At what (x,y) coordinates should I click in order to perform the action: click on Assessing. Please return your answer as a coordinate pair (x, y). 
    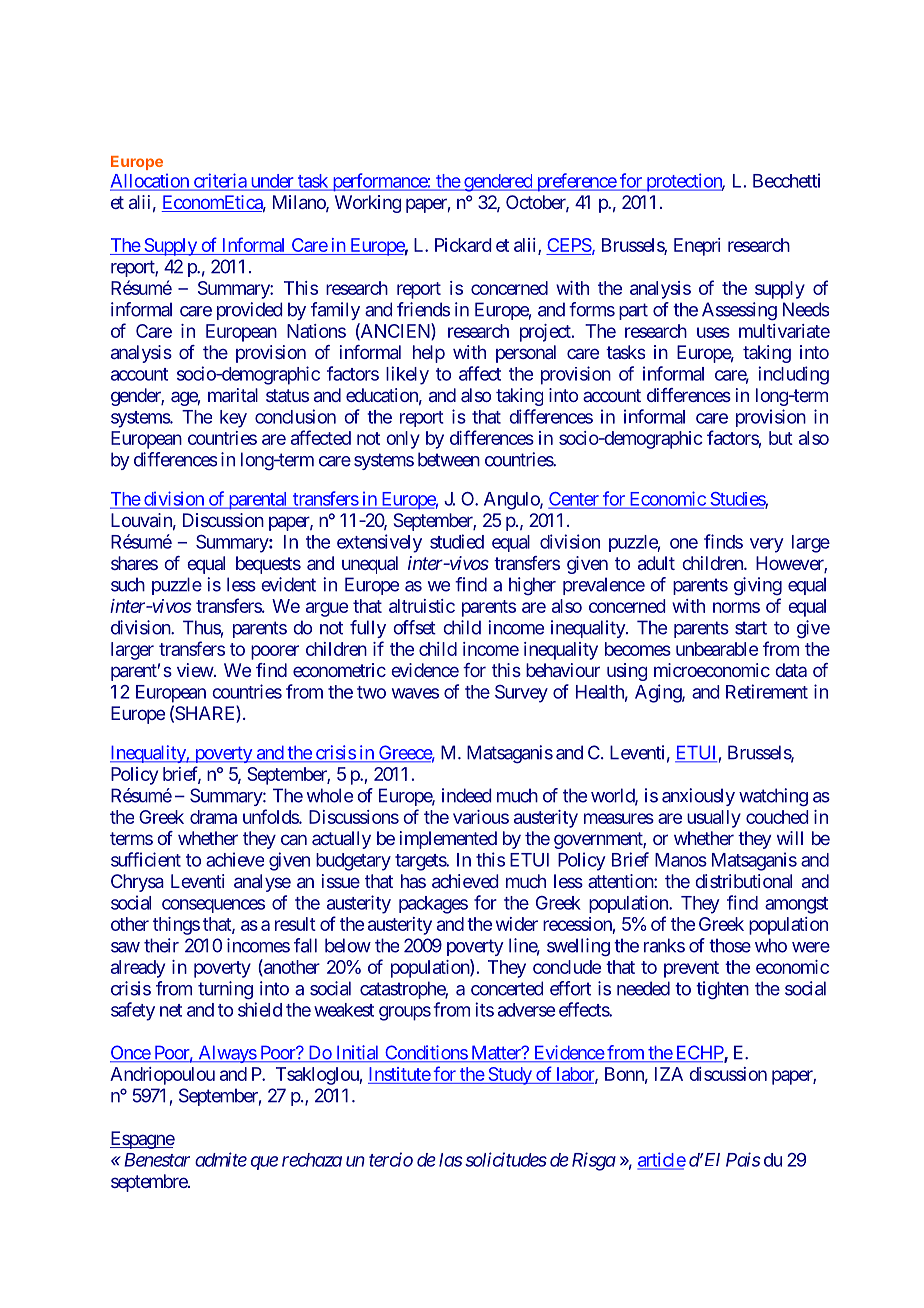
    Looking at the image, I should click on (739, 311).
